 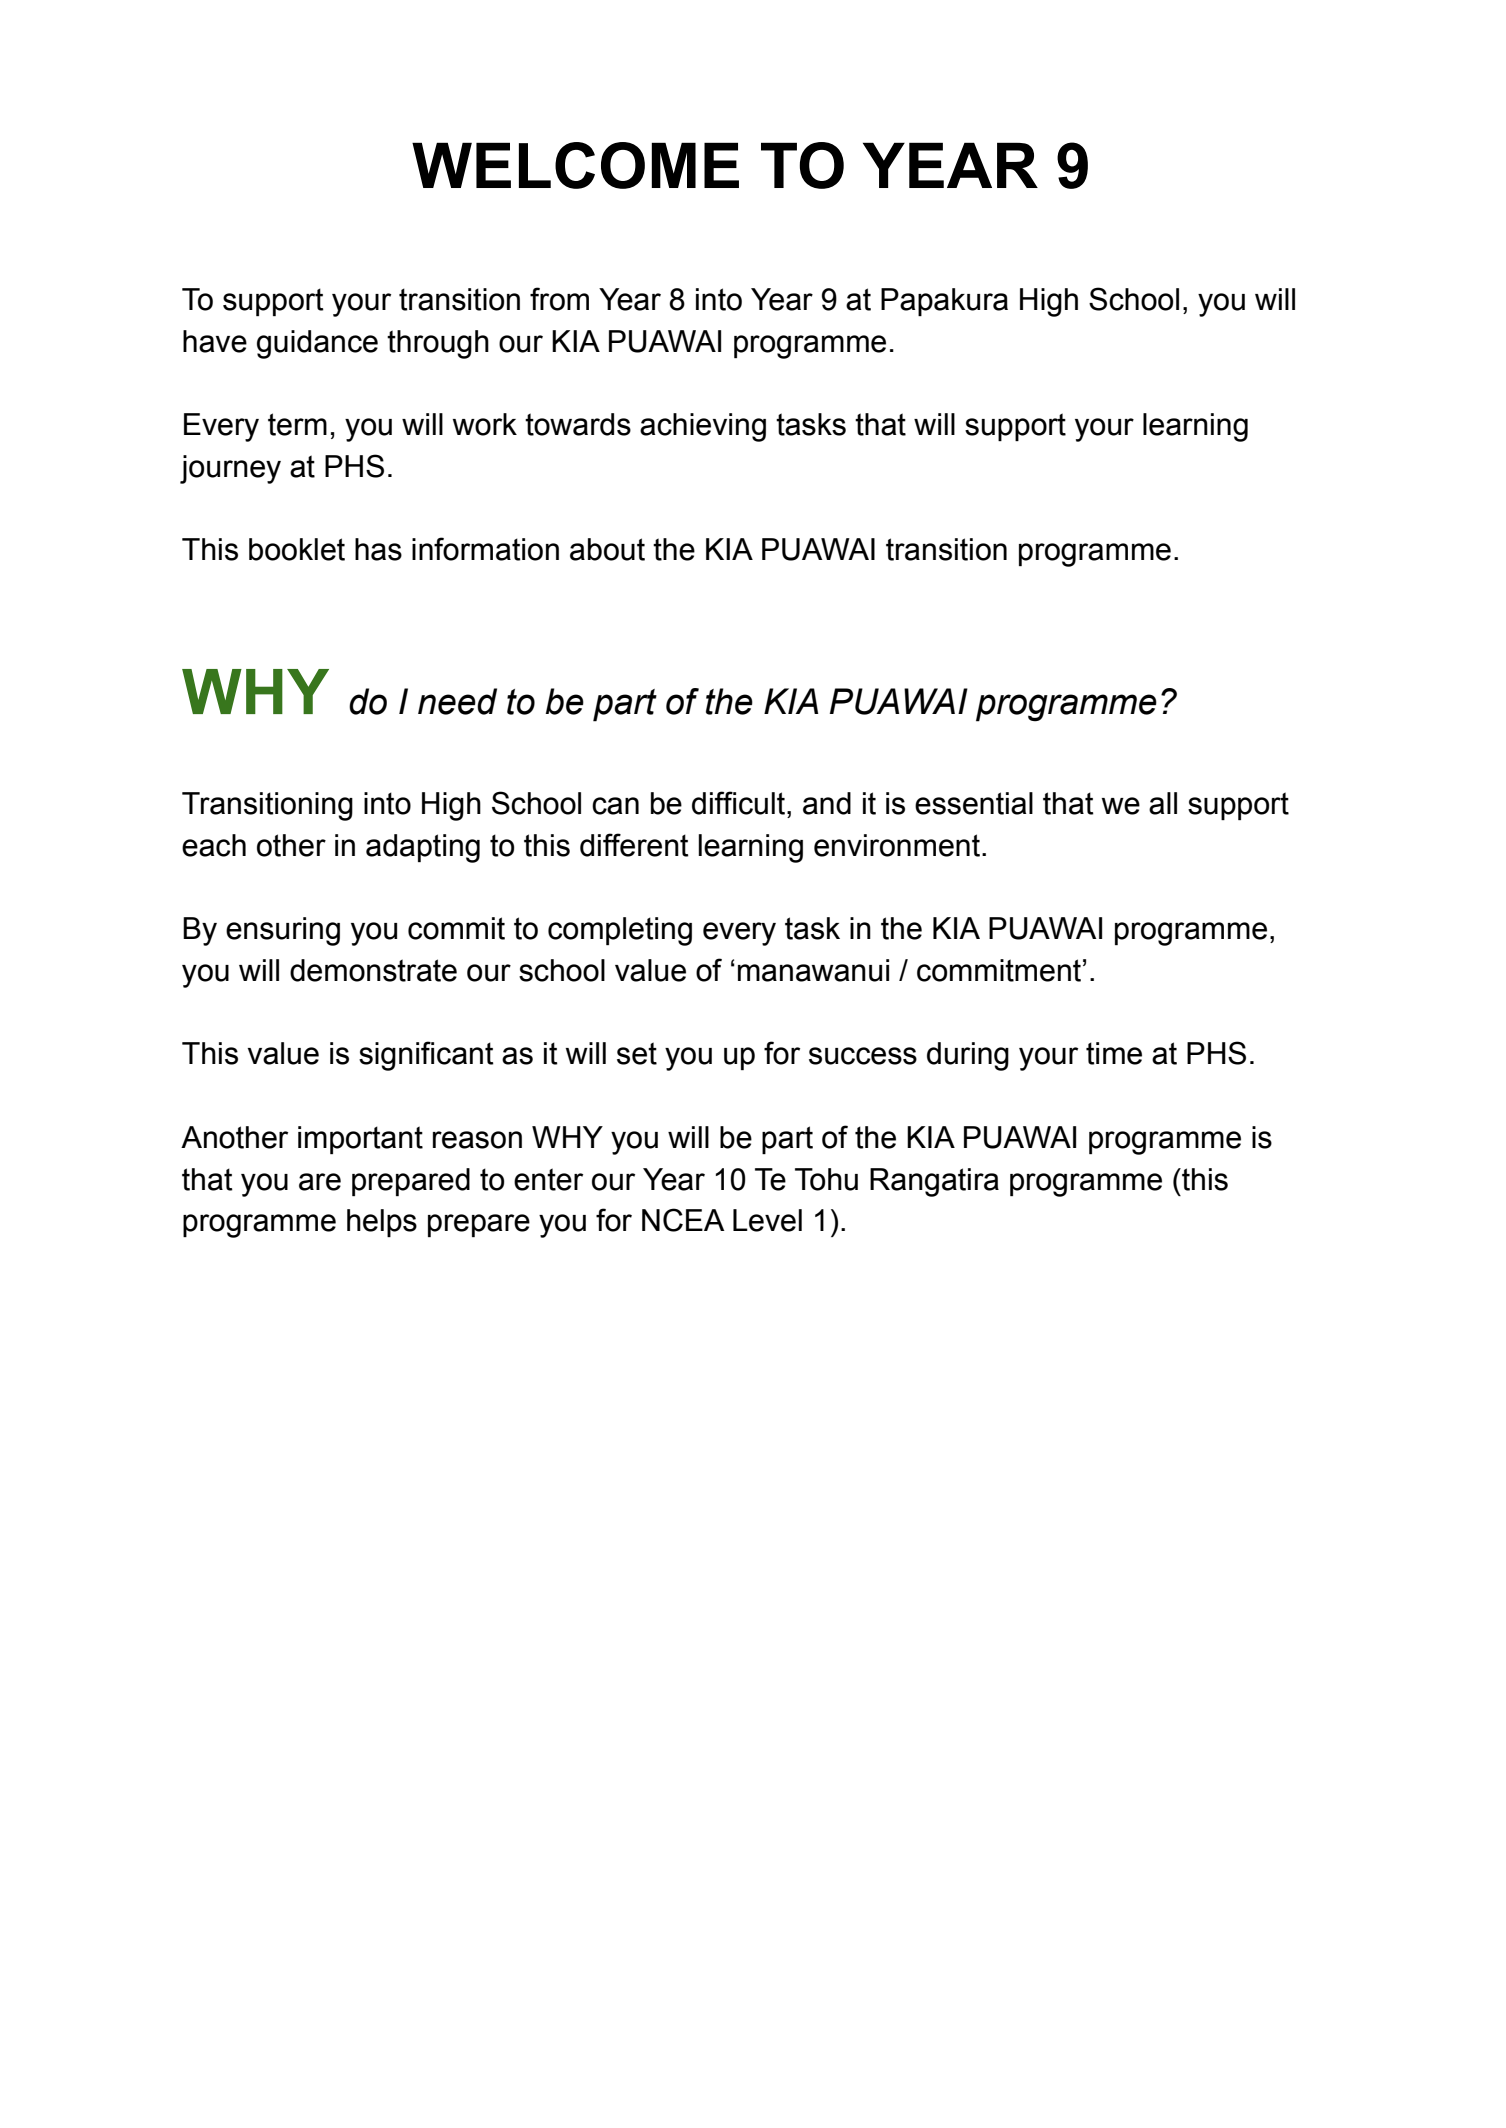 What do you see at coordinates (382, 1223) in the screenshot?
I see `helps` at bounding box center [382, 1223].
